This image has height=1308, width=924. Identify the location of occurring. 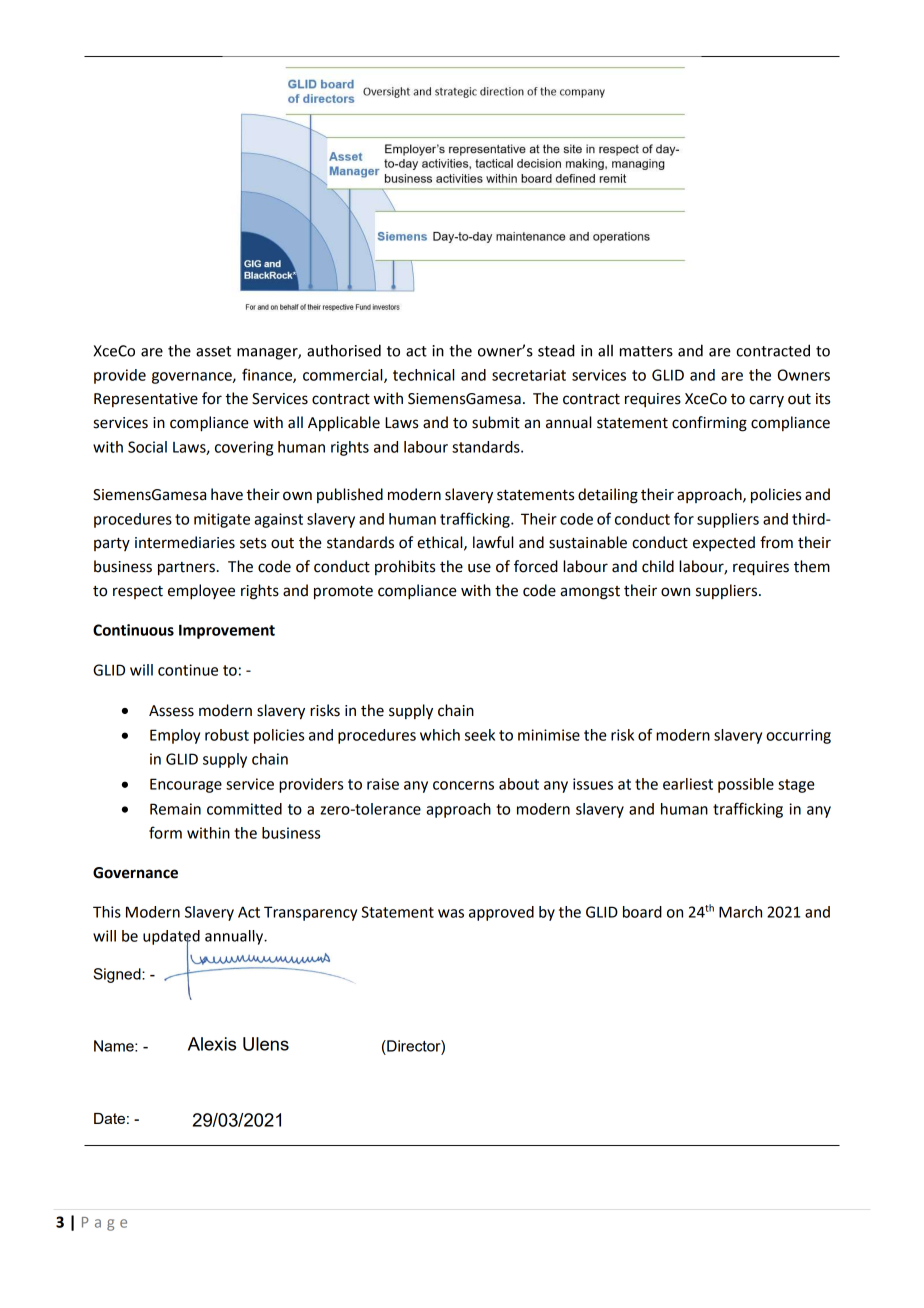
(798, 736).
